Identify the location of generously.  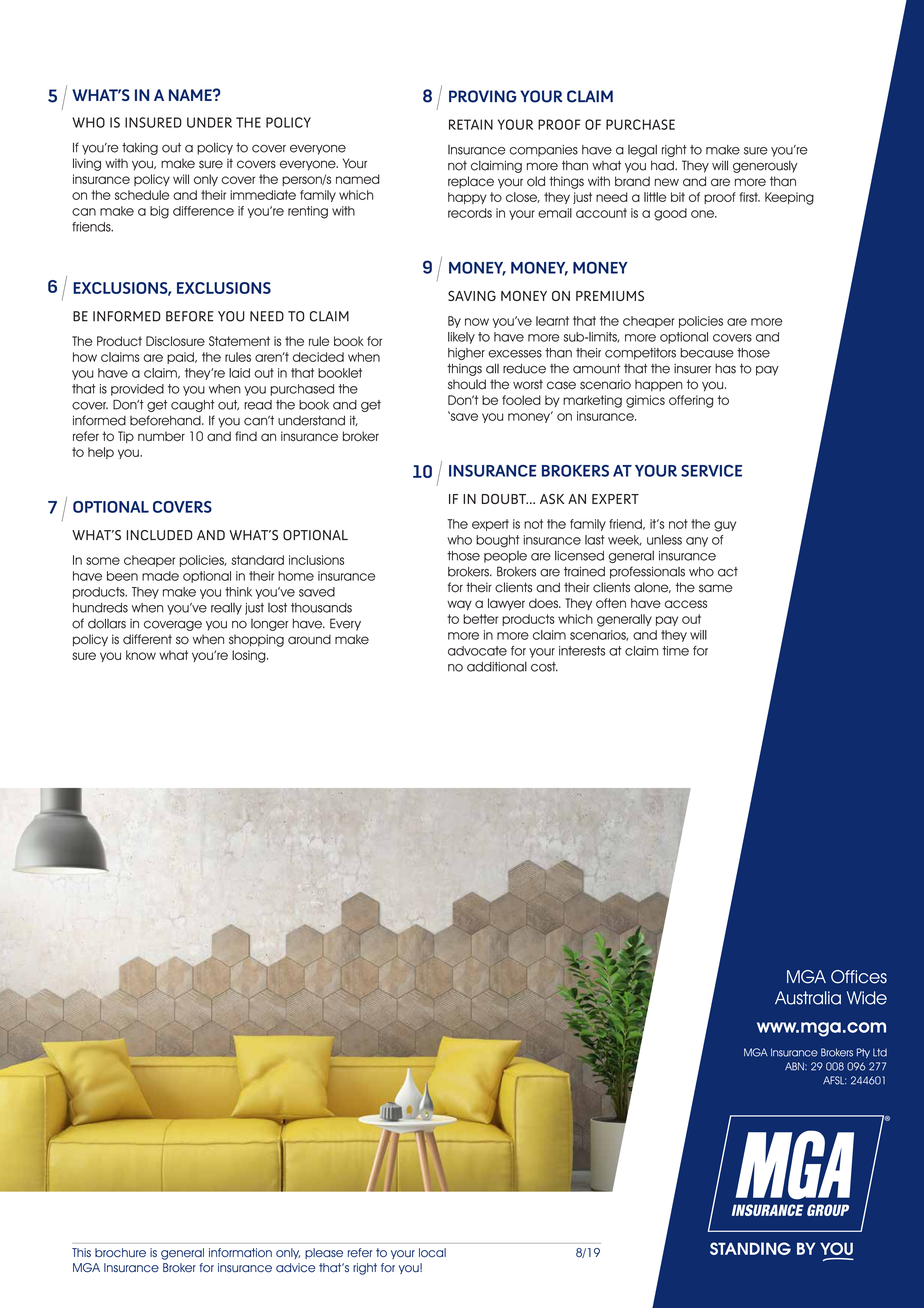
(765, 167).
